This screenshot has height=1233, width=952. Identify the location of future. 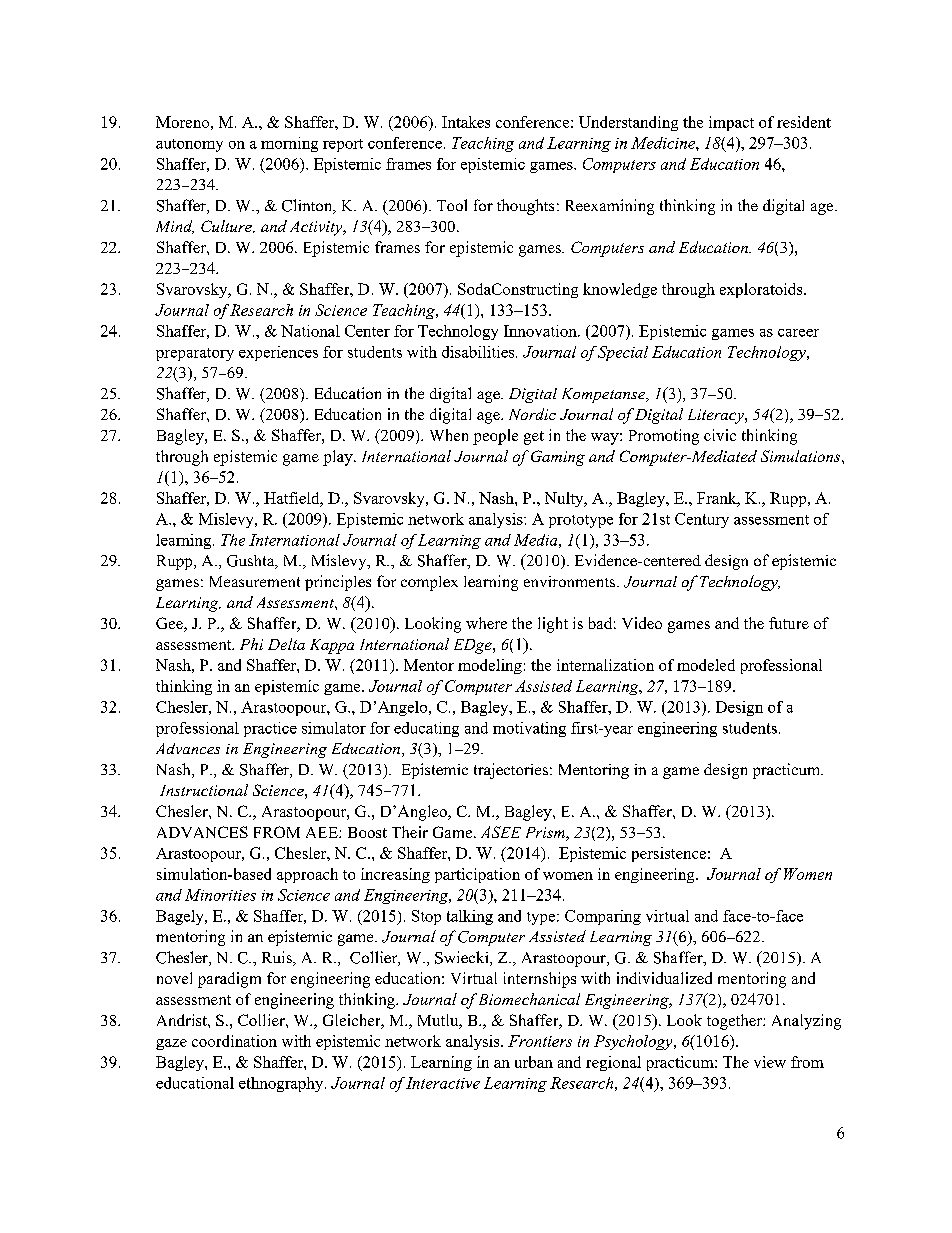
(789, 623).
